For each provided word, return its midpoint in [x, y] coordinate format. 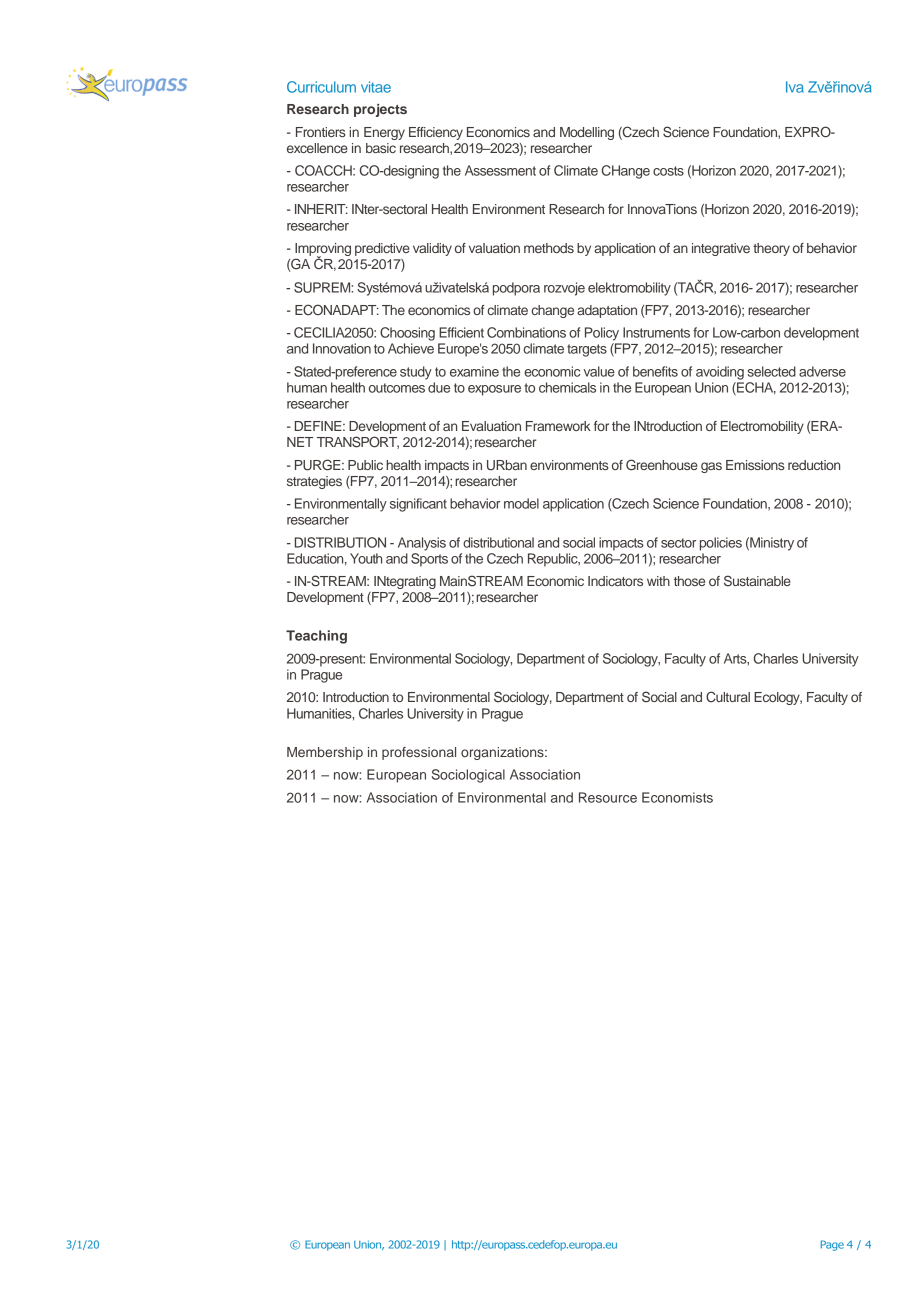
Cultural [728, 697]
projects [380, 110]
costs [668, 171]
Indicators [615, 581]
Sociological [468, 776]
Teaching [316, 637]
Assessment [500, 170]
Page [832, 1245]
